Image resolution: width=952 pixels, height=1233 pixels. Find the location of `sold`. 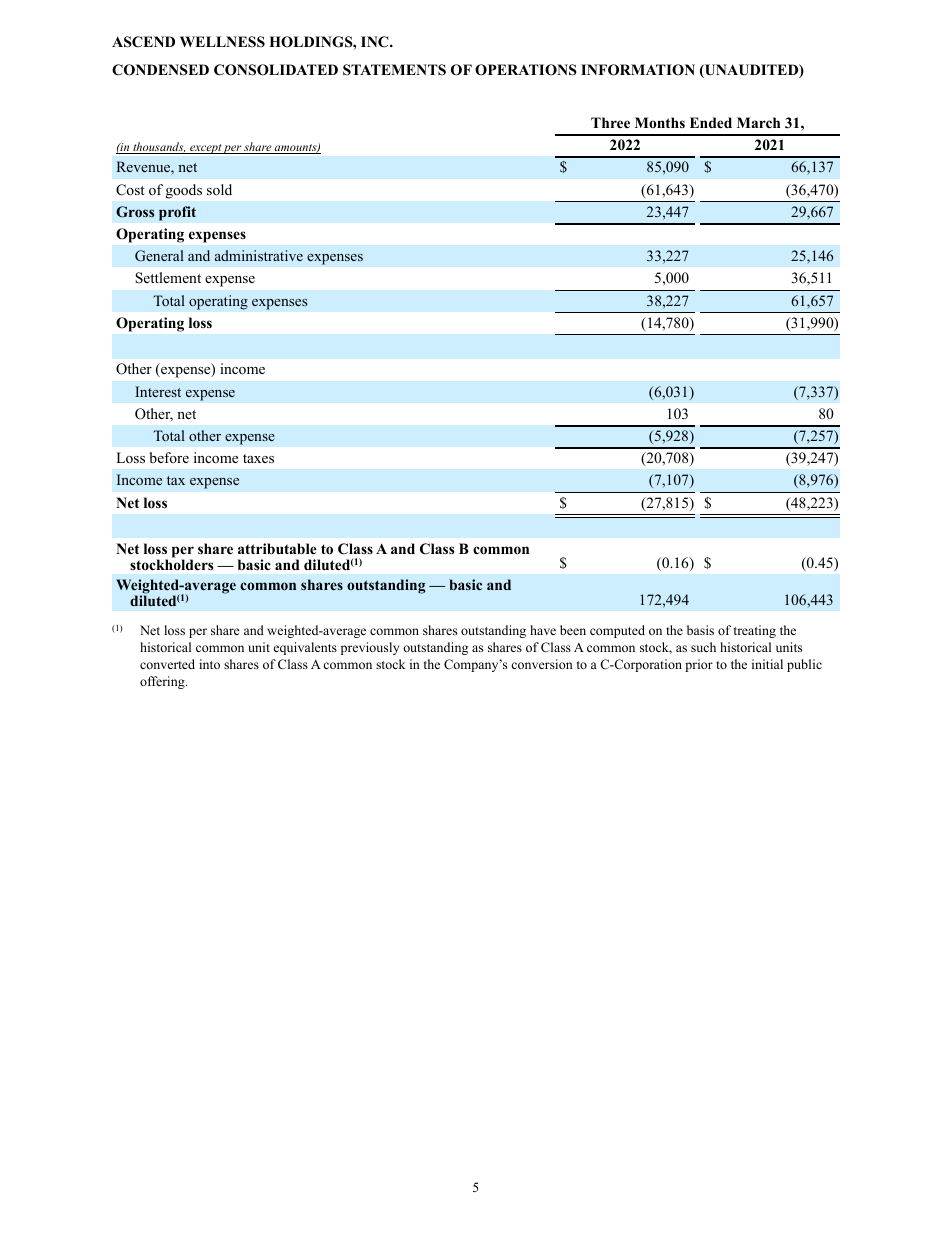

sold is located at coordinates (219, 189).
